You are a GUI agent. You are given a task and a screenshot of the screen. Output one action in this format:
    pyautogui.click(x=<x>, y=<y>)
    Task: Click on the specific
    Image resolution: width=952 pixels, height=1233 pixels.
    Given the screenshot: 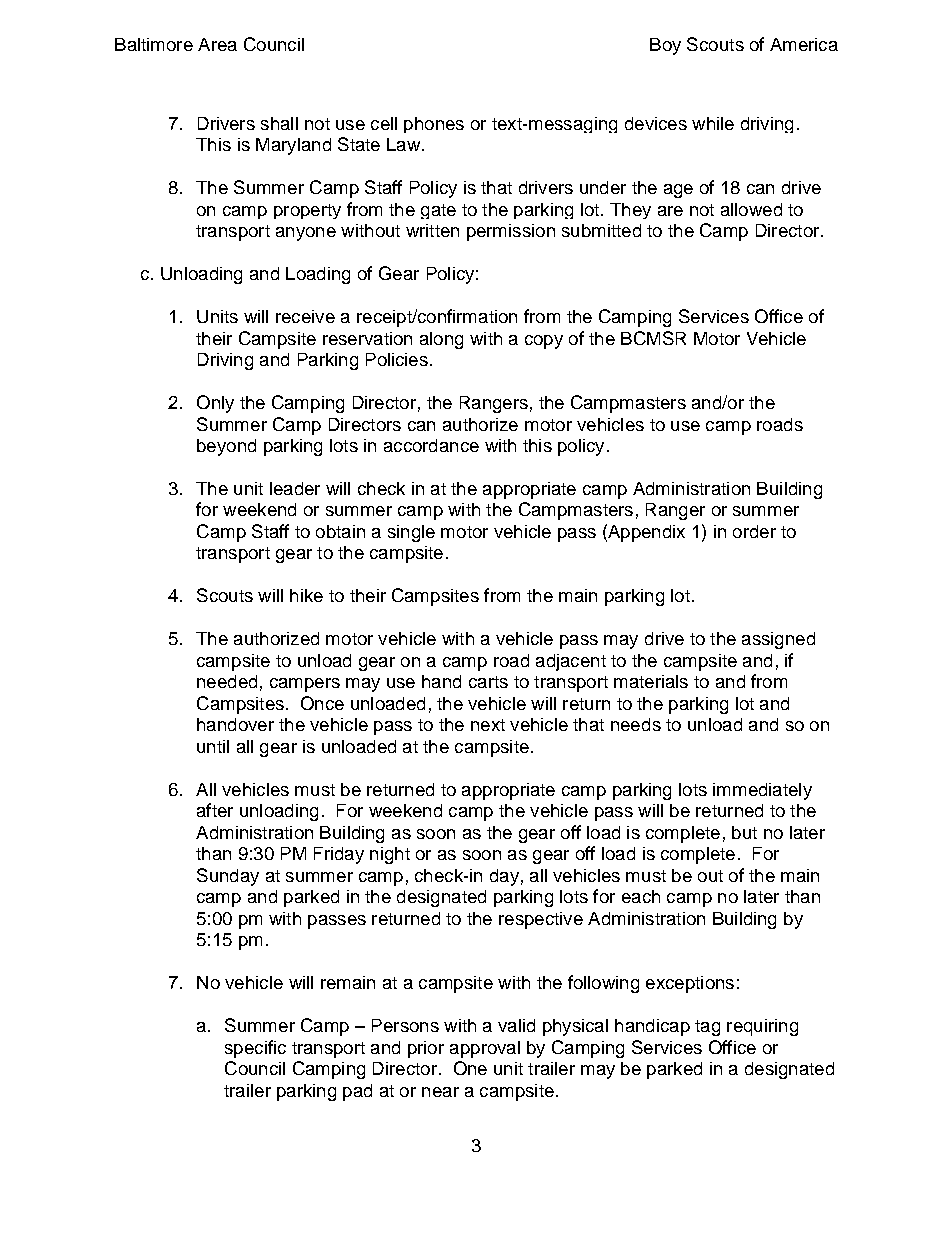 What is the action you would take?
    pyautogui.click(x=255, y=1049)
